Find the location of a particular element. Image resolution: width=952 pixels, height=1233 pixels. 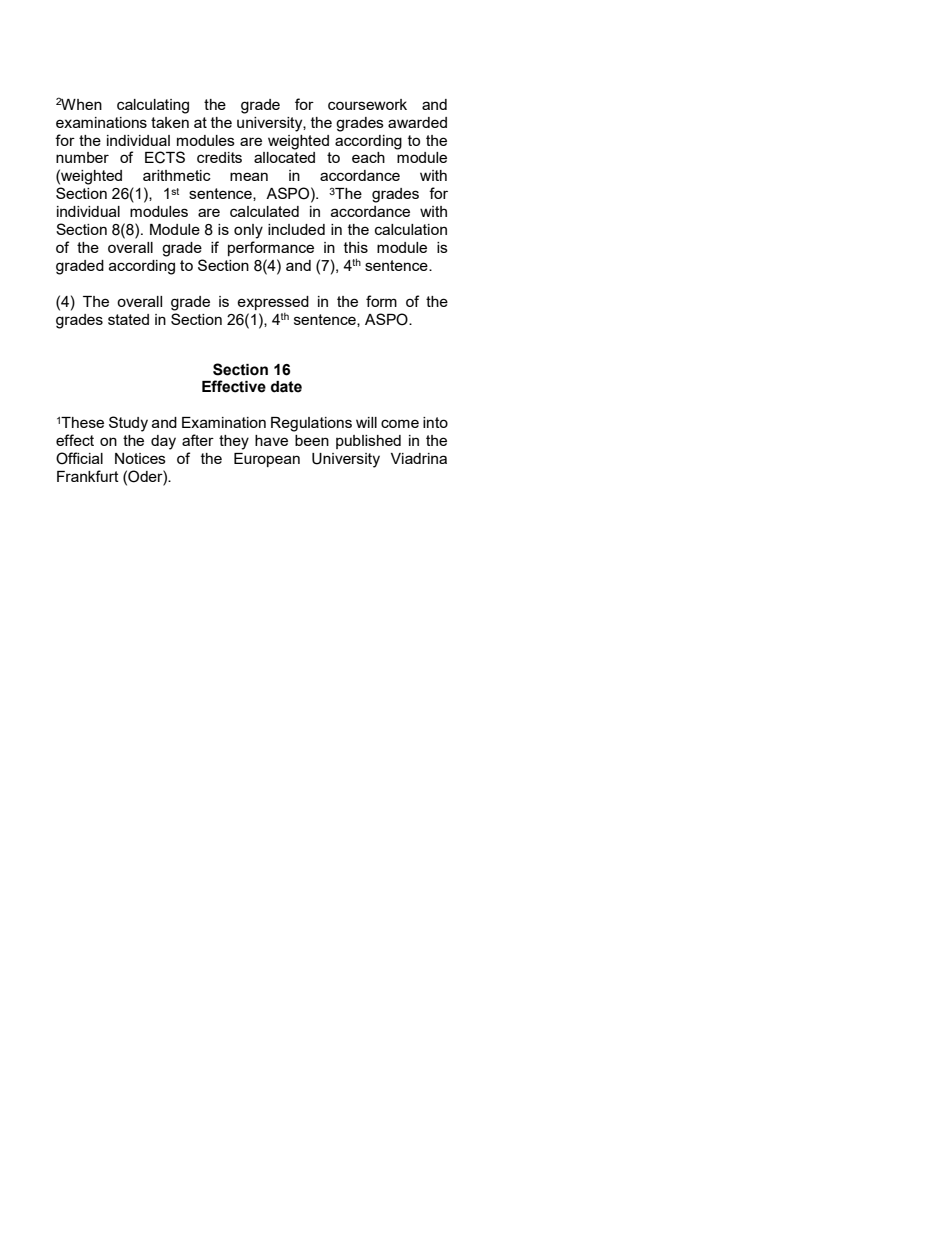

calculating is located at coordinates (153, 106).
